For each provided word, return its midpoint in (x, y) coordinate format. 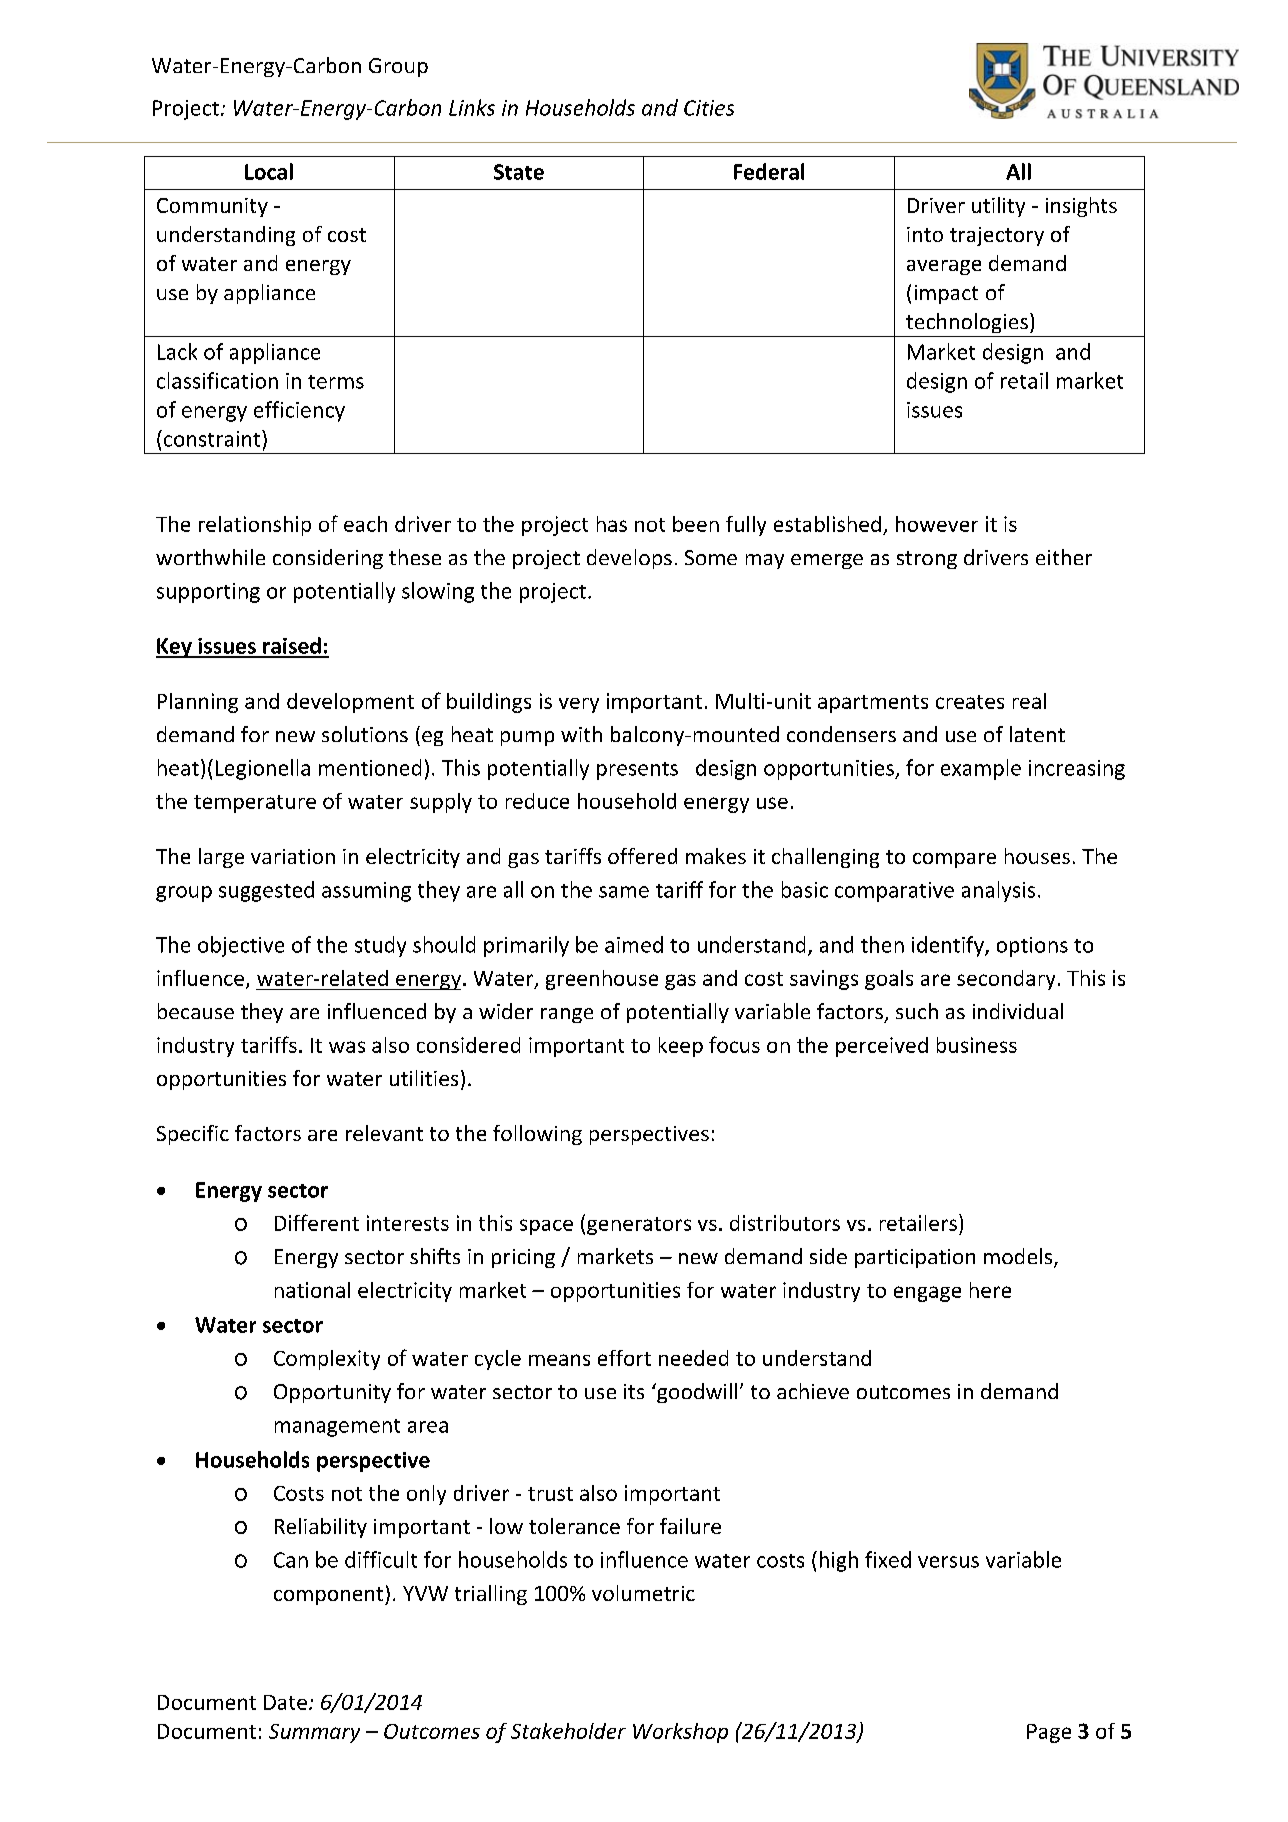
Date (285, 1702)
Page (1049, 1733)
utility (998, 207)
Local (269, 171)
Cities (709, 108)
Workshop (680, 1733)
